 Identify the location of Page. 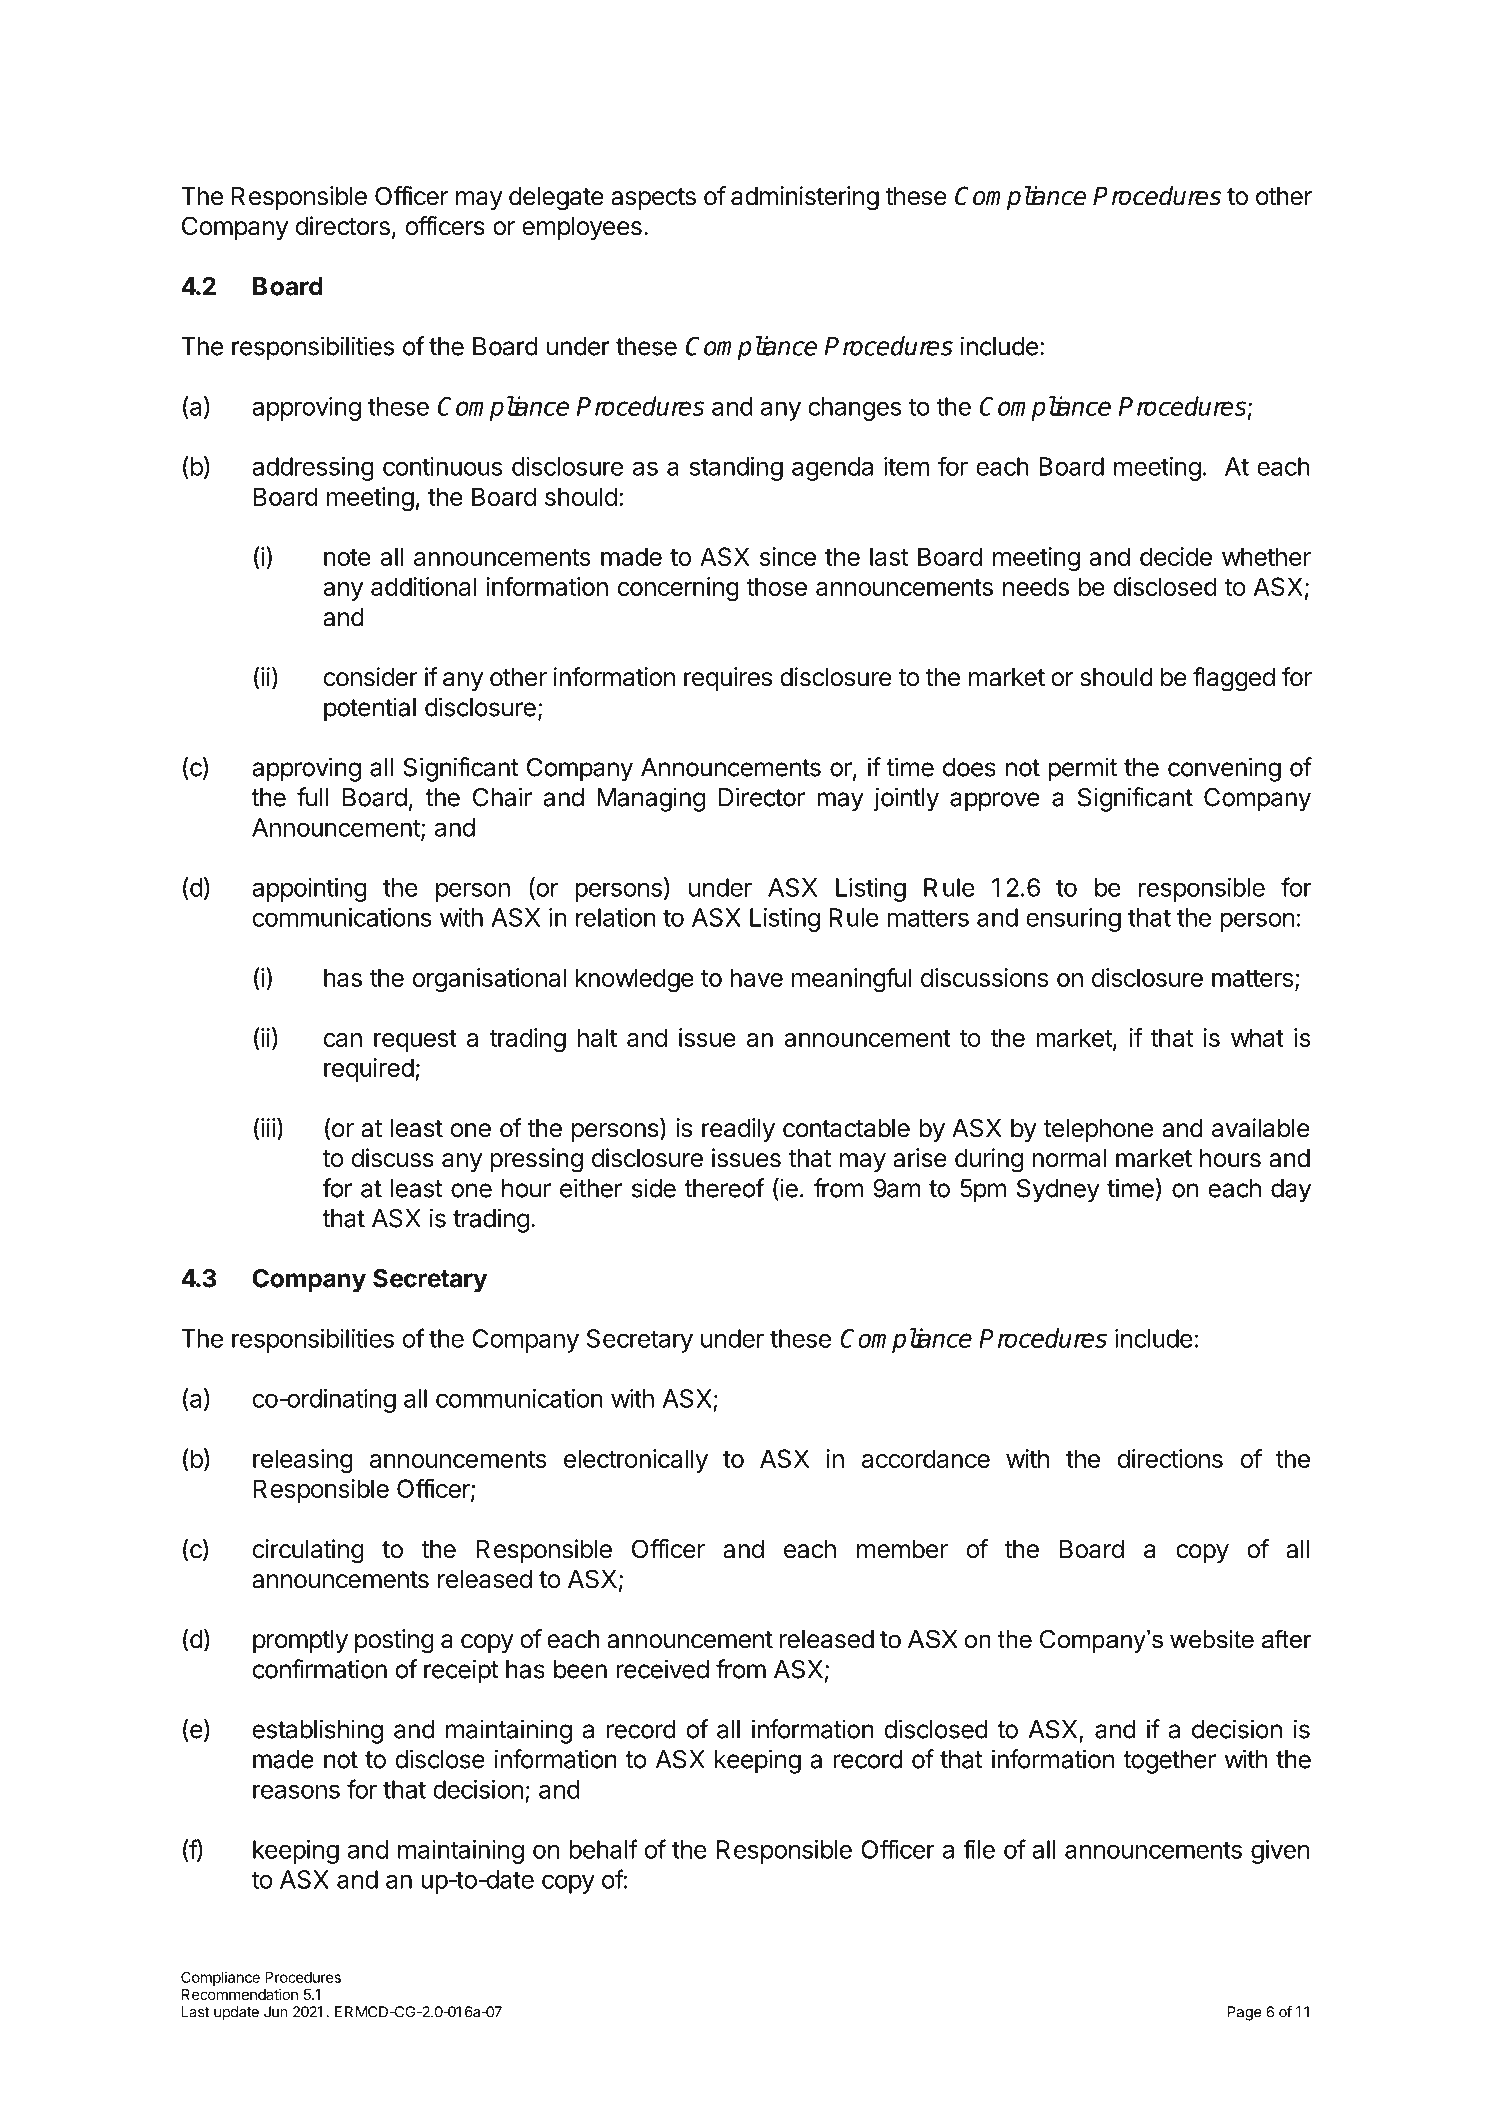
(1244, 2013).
